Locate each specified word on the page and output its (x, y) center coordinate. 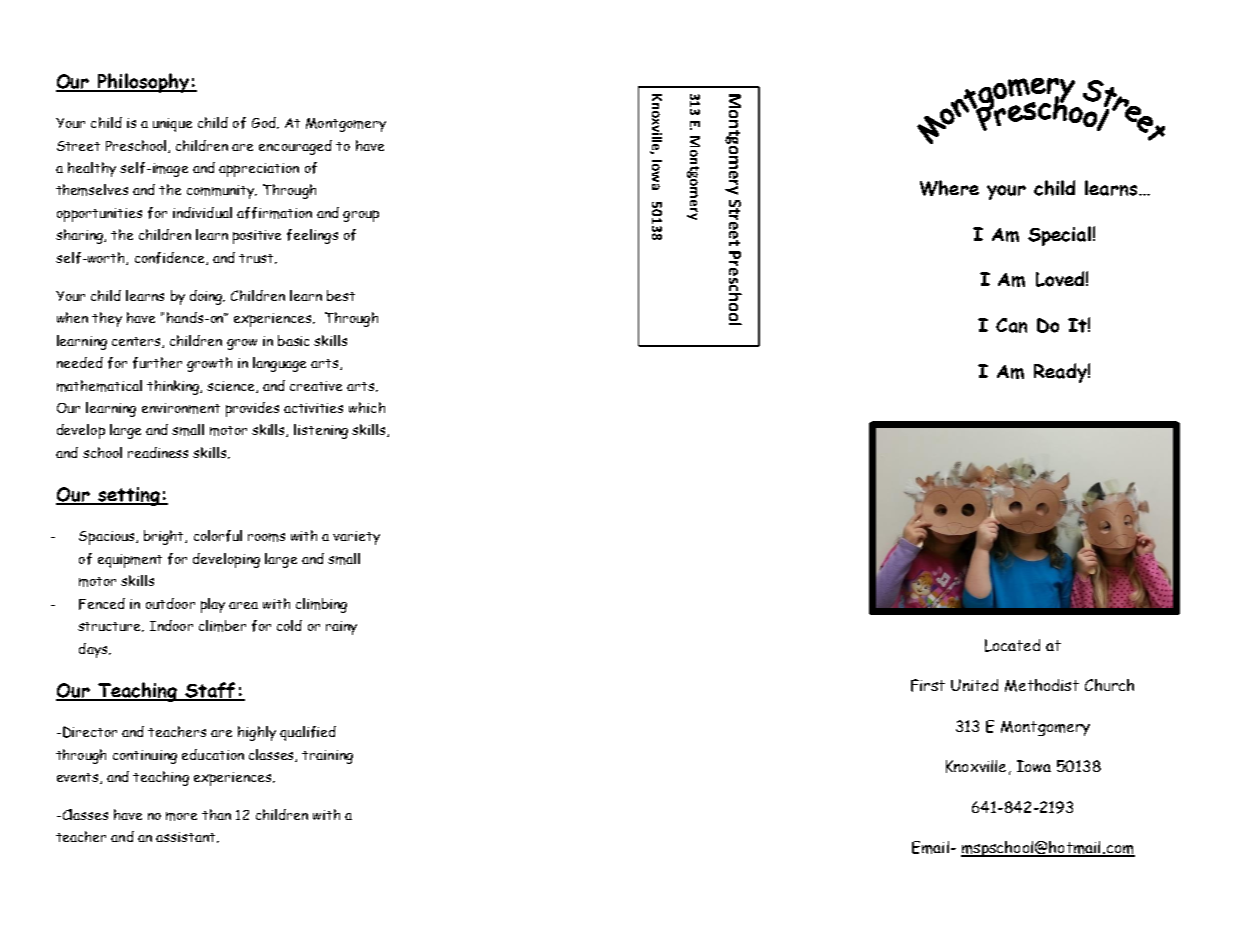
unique (172, 125)
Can (1011, 325)
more (181, 816)
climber (222, 626)
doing (207, 297)
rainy (341, 628)
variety (356, 538)
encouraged (295, 147)
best (341, 295)
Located (1012, 645)
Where (949, 188)
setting (129, 496)
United (974, 685)
